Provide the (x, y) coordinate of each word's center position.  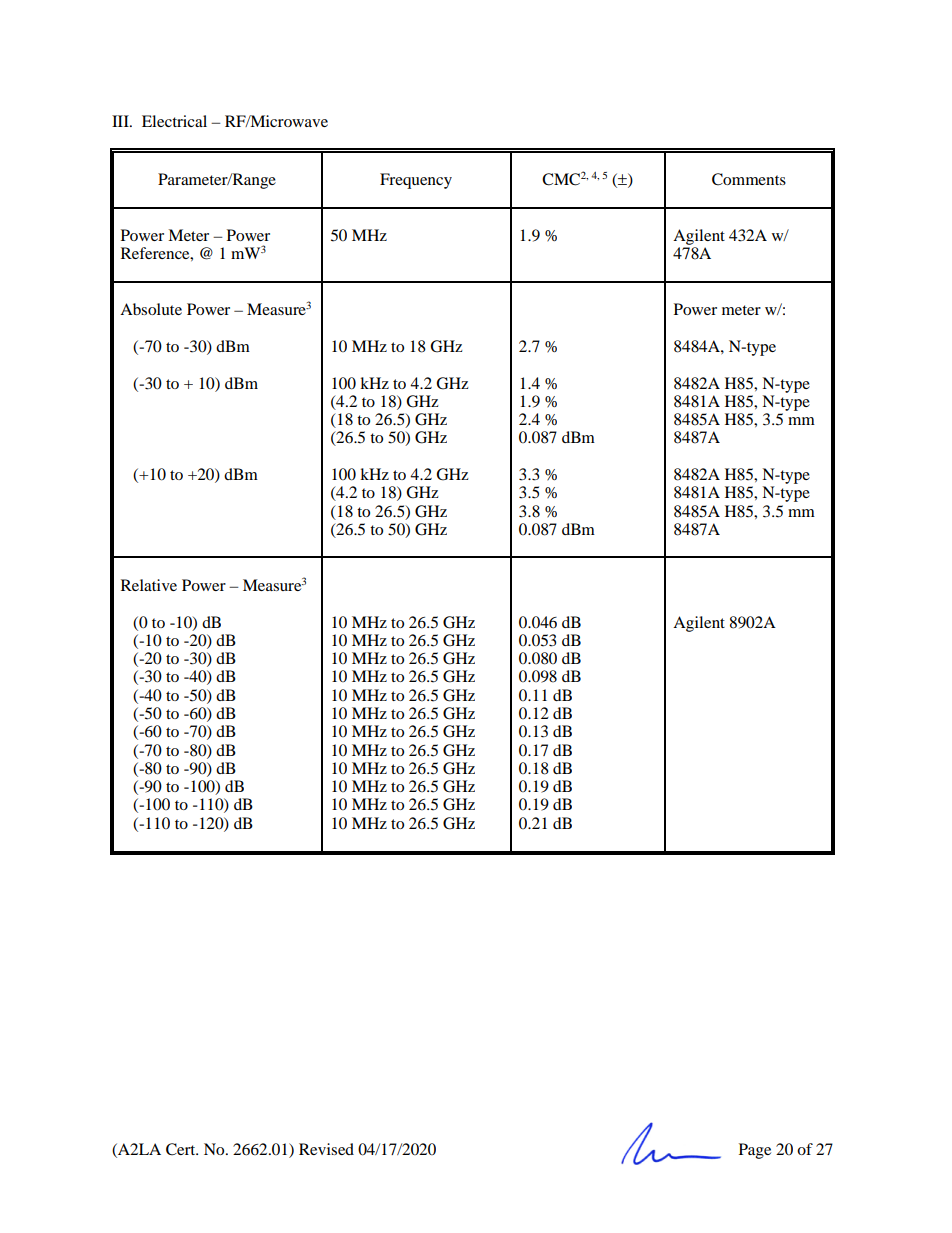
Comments (749, 179)
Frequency (416, 181)
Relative (149, 585)
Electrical (174, 121)
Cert (182, 1149)
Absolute (151, 309)
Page (755, 1151)
